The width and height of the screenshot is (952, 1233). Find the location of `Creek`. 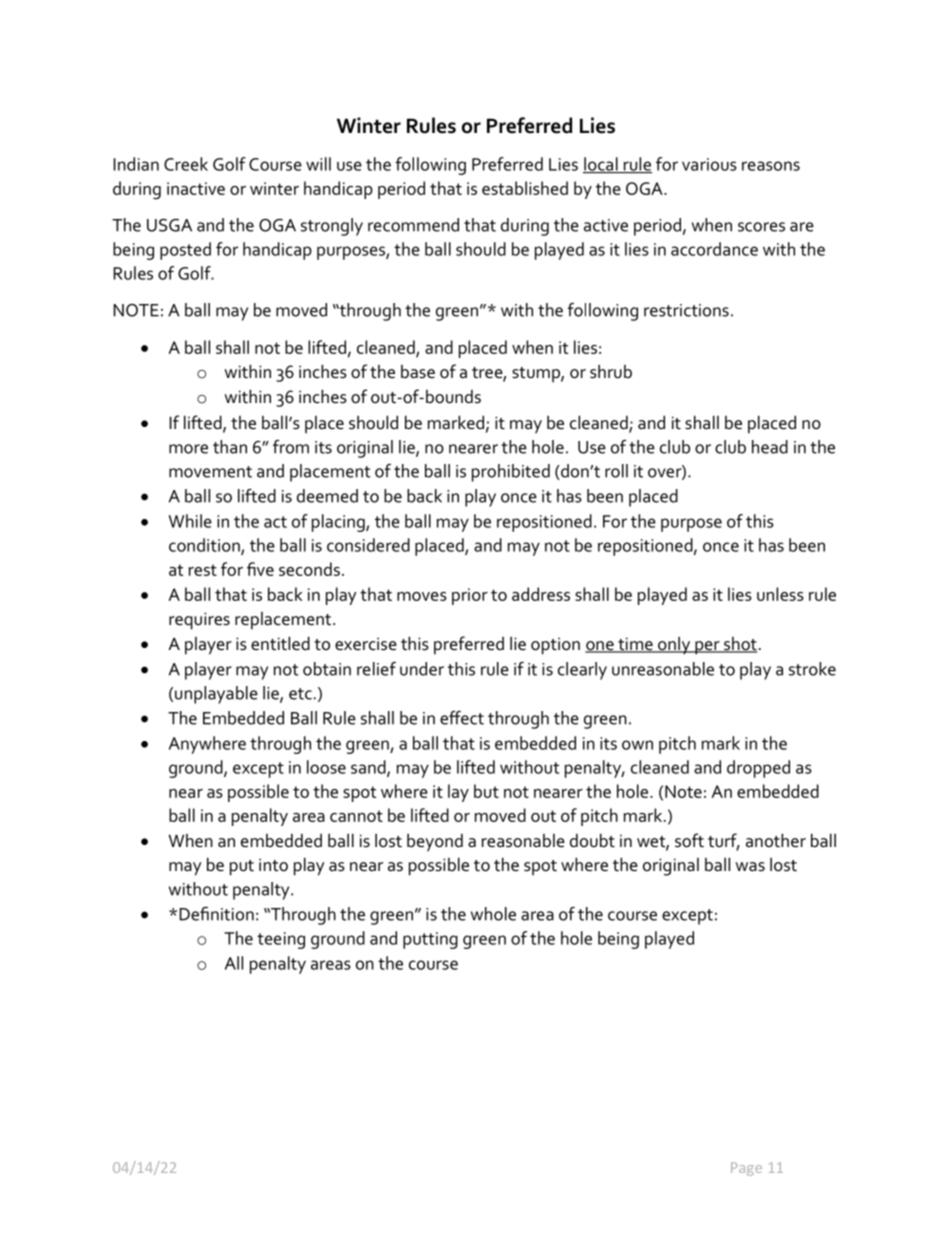

Creek is located at coordinates (186, 164).
